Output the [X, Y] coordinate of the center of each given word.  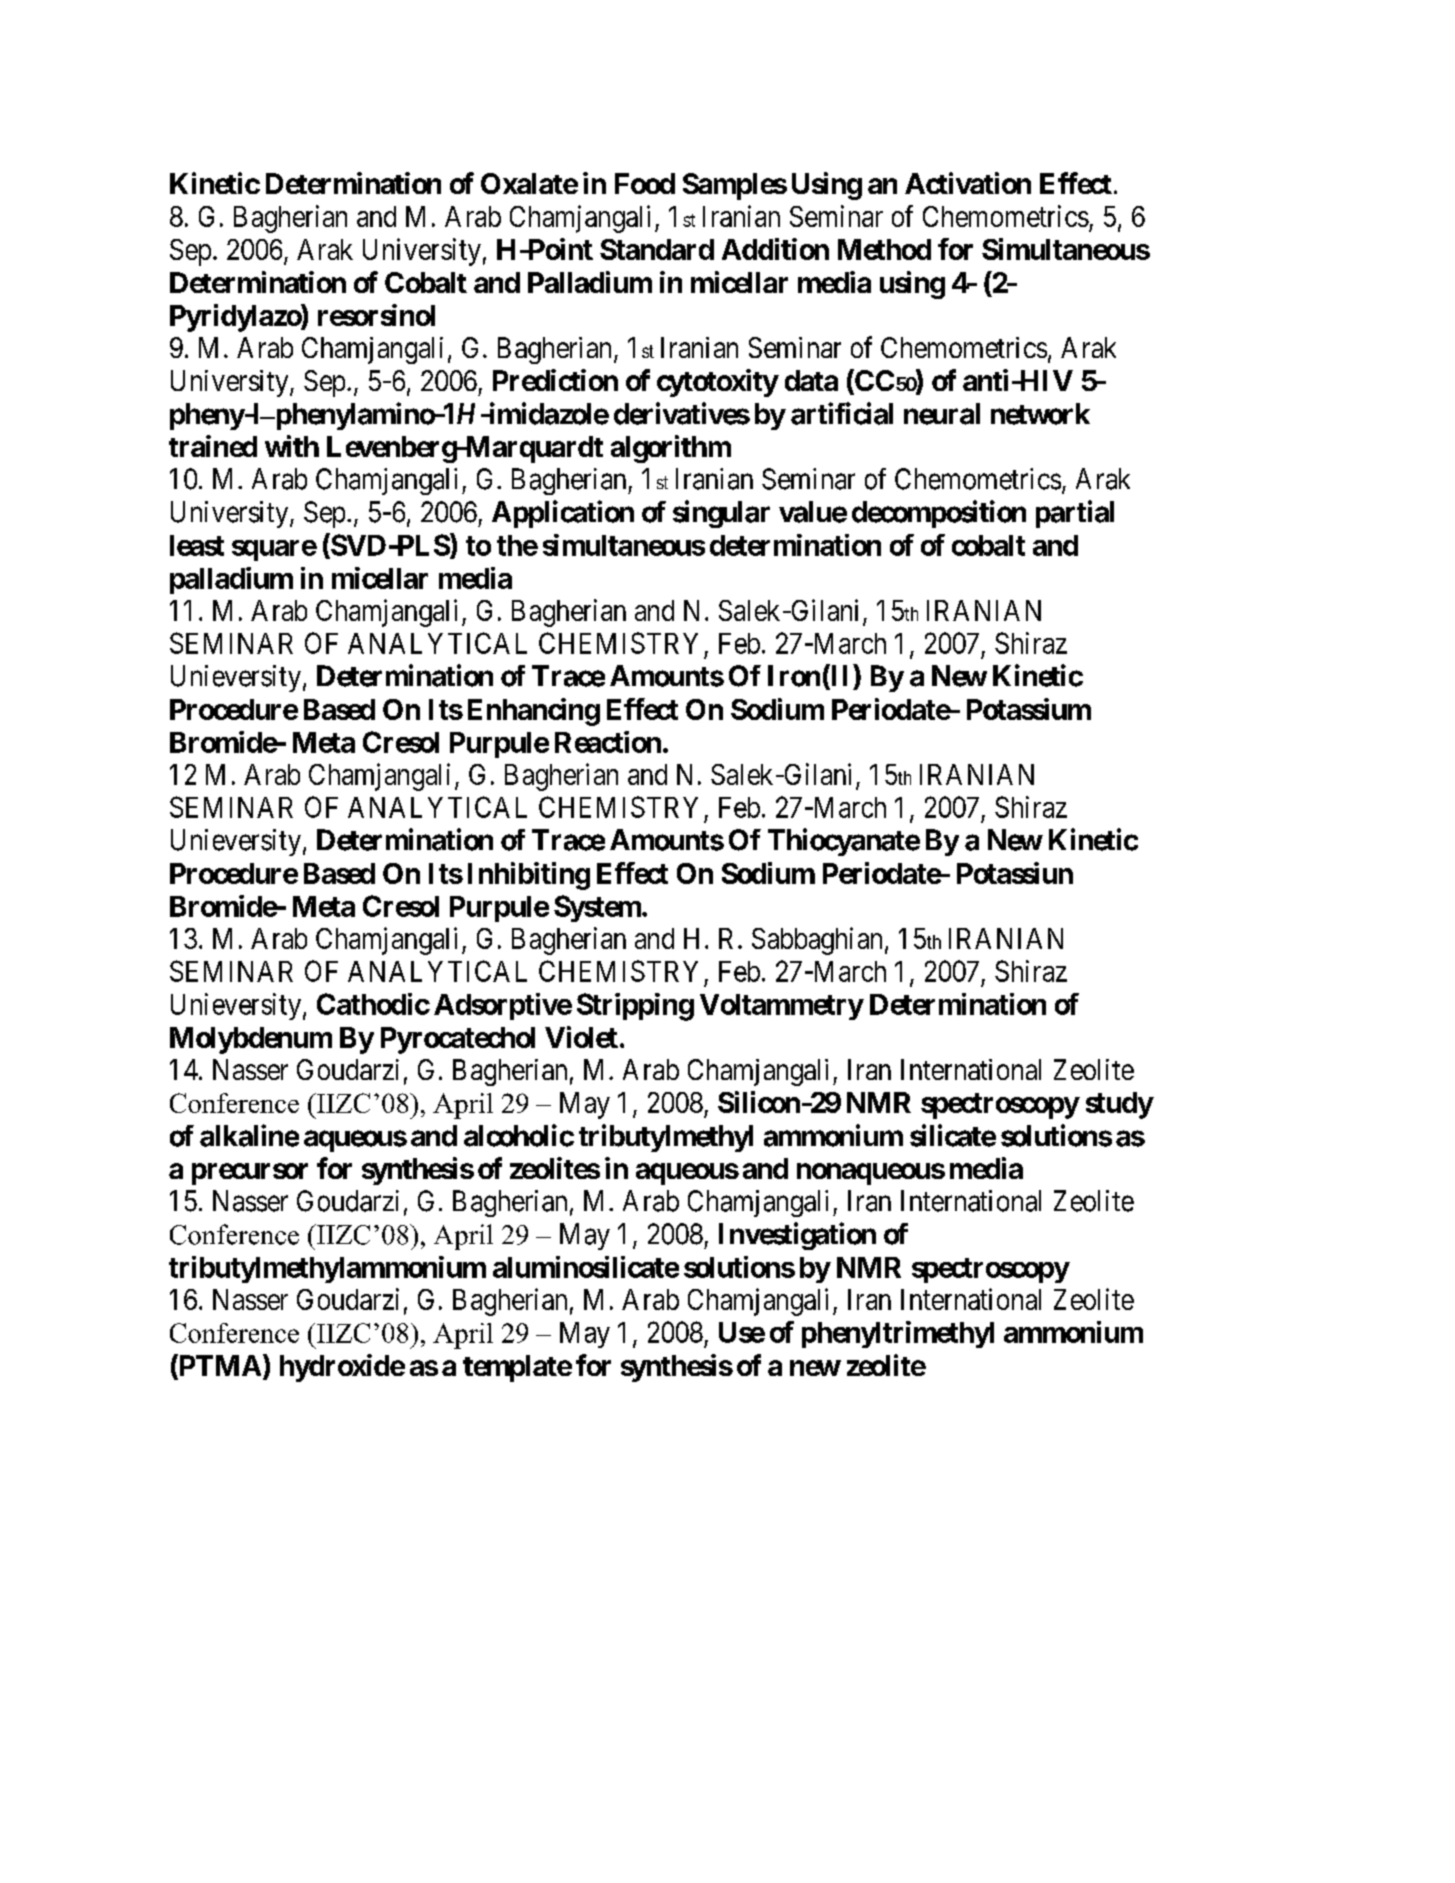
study [1119, 1105]
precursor [250, 1174]
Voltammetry [781, 1007]
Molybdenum [251, 1040]
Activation [968, 183]
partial [1075, 514]
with [292, 446]
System [597, 908]
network [1040, 414]
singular [721, 514]
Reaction [608, 742]
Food [645, 183]
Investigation [797, 1236]
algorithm [671, 449]
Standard [657, 249]
